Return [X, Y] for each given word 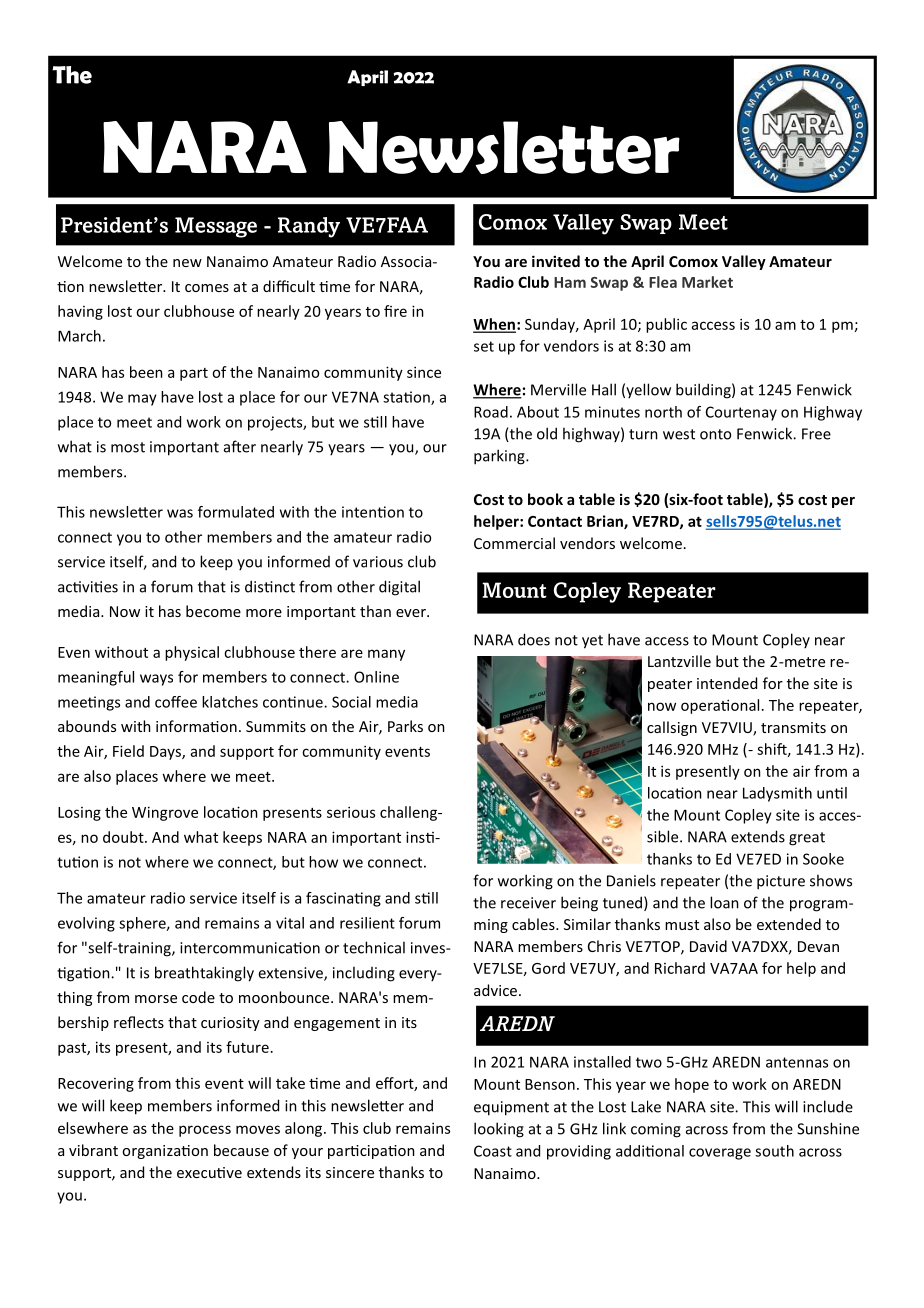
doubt [124, 837]
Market [707, 282]
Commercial [514, 543]
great [807, 839]
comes [207, 288]
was [180, 513]
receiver [528, 903]
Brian [606, 522]
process [205, 1131]
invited [556, 261]
